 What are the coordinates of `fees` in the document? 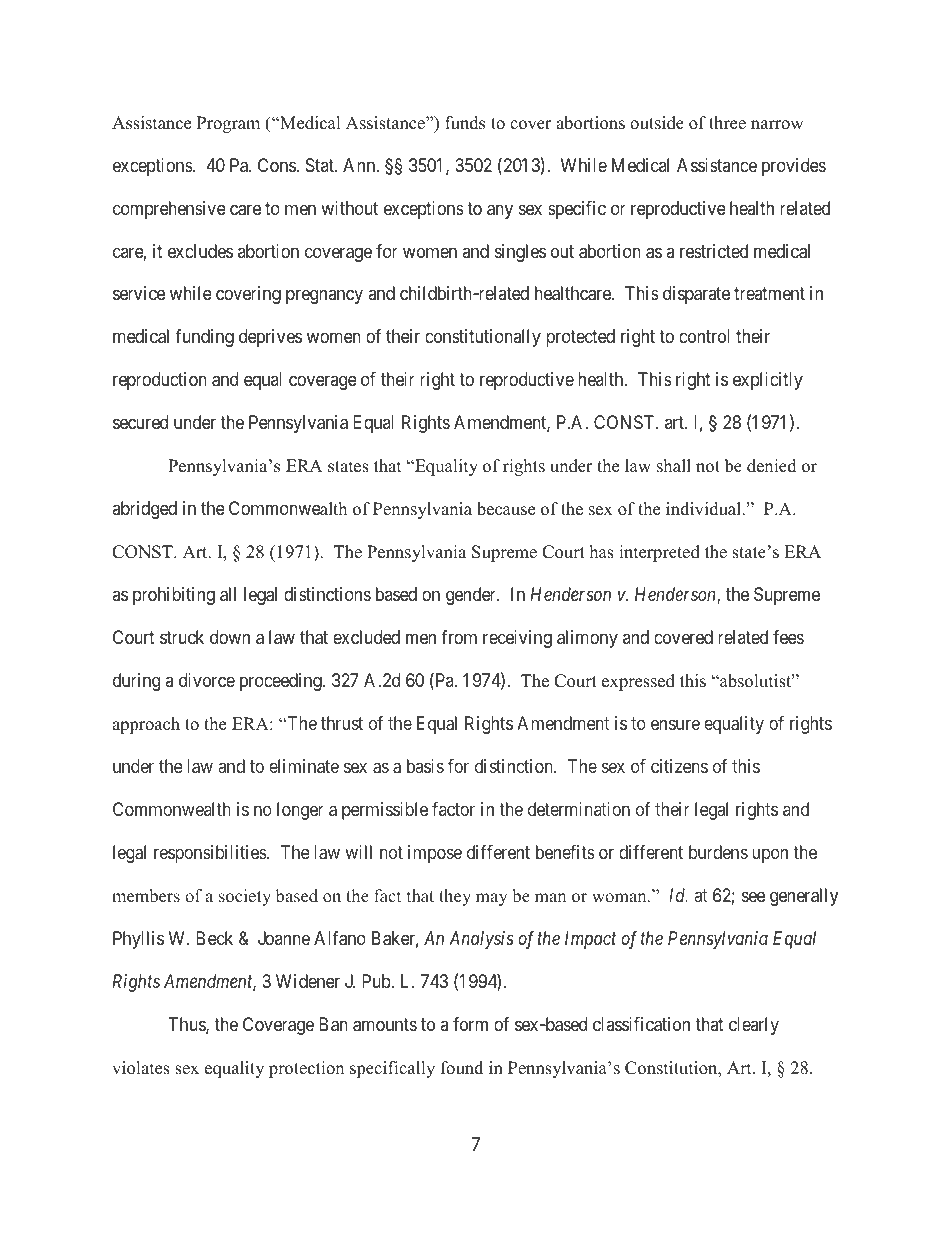 It's located at (788, 637).
